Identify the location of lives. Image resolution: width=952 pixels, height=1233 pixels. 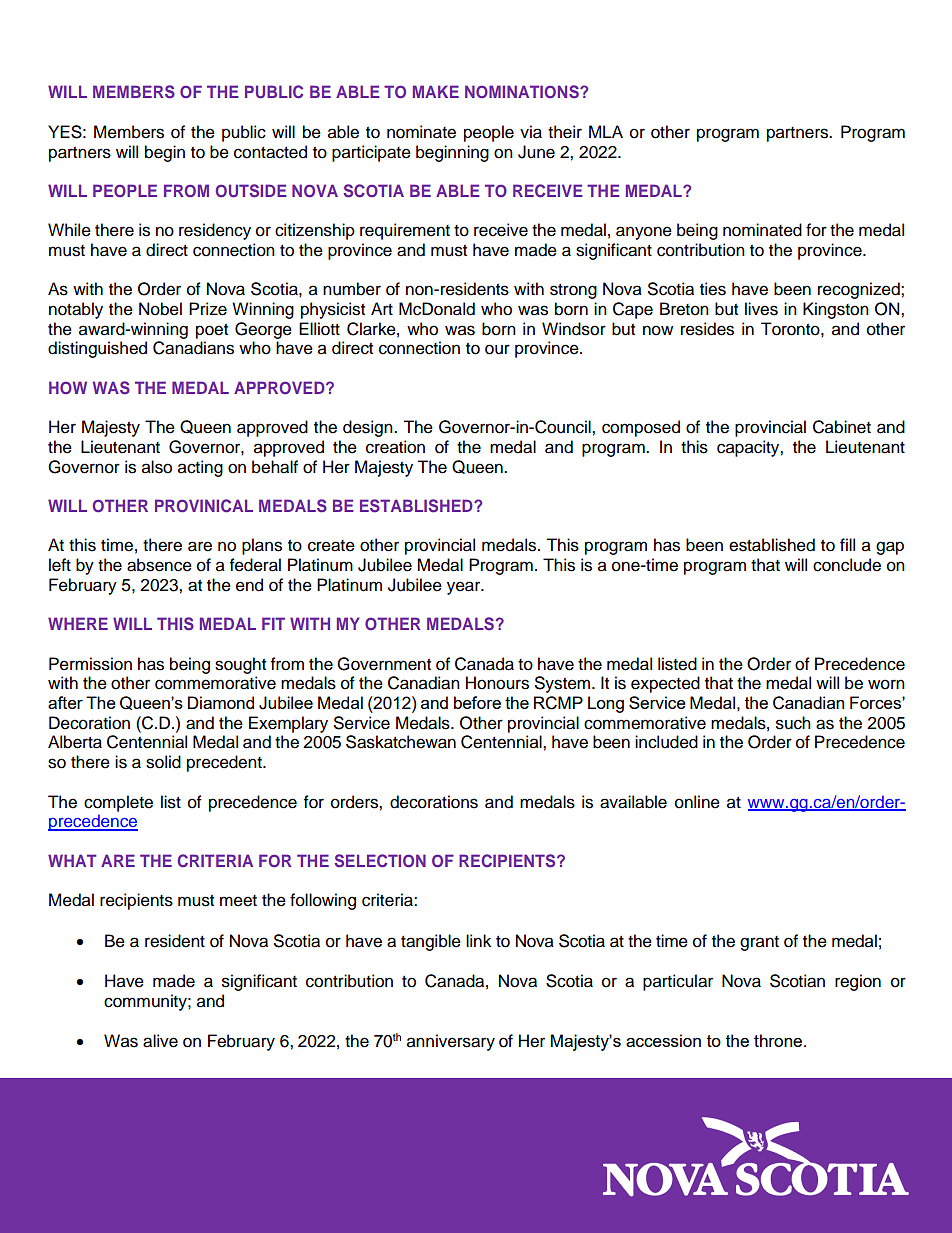
(761, 309).
